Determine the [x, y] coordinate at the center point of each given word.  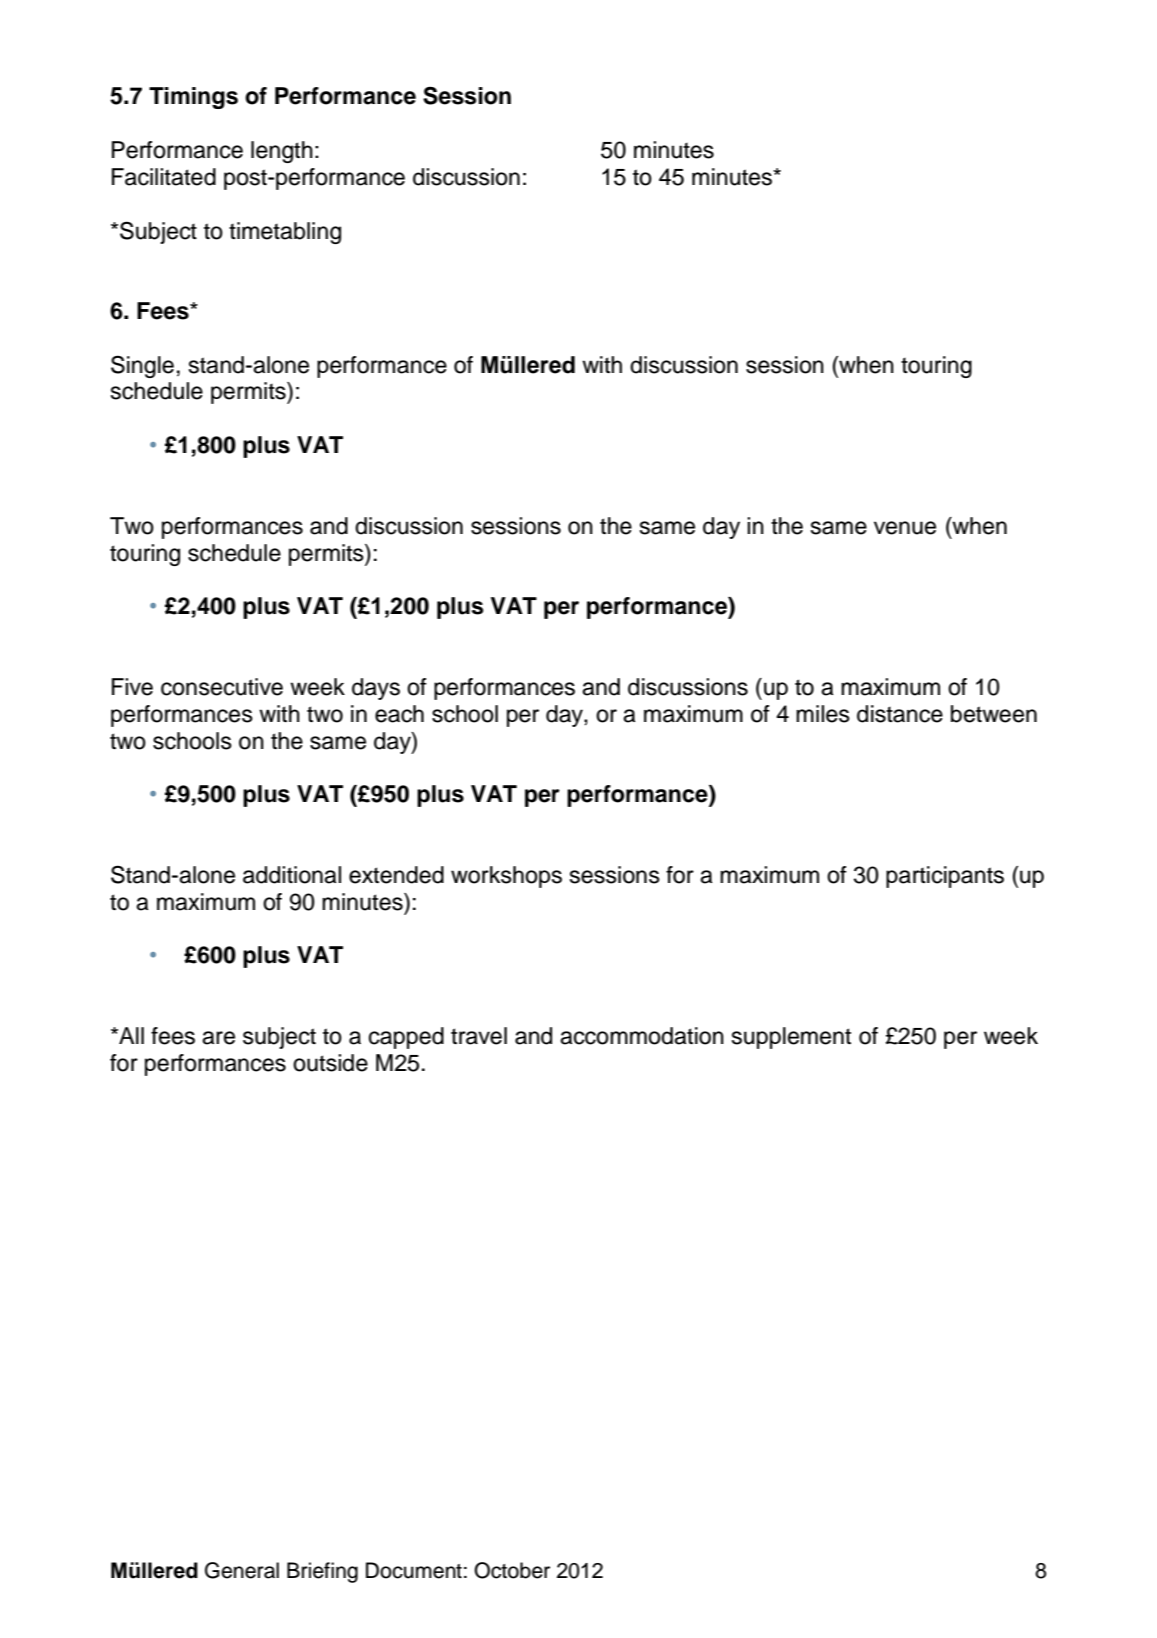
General [242, 1570]
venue [905, 528]
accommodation [642, 1036]
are [218, 1038]
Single [142, 366]
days [376, 689]
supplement [791, 1038]
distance [900, 714]
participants [945, 877]
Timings [193, 98]
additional [292, 875]
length [282, 152]
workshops [506, 877]
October [512, 1570]
